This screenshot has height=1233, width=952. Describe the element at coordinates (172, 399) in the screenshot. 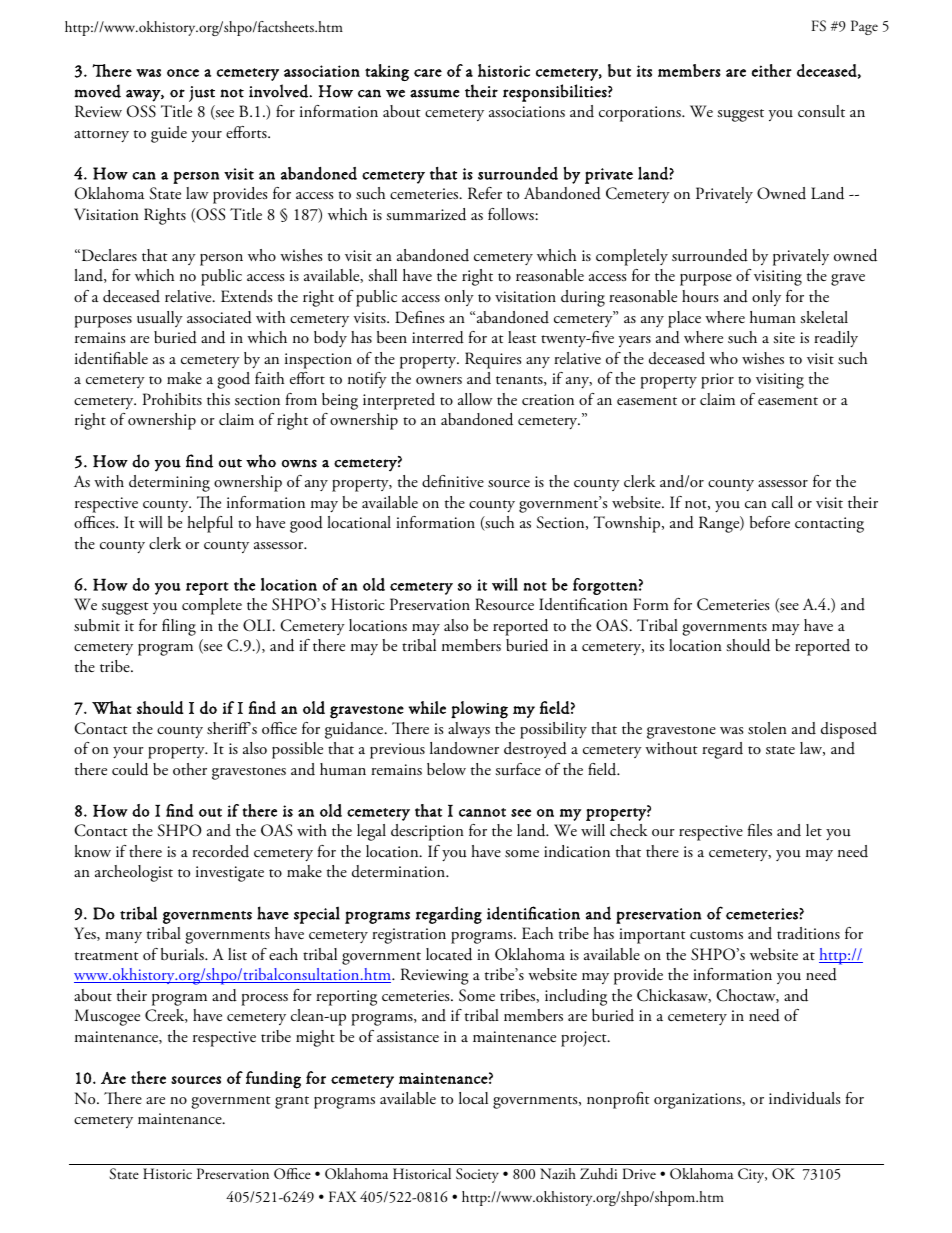

I see `Prohibits` at that location.
